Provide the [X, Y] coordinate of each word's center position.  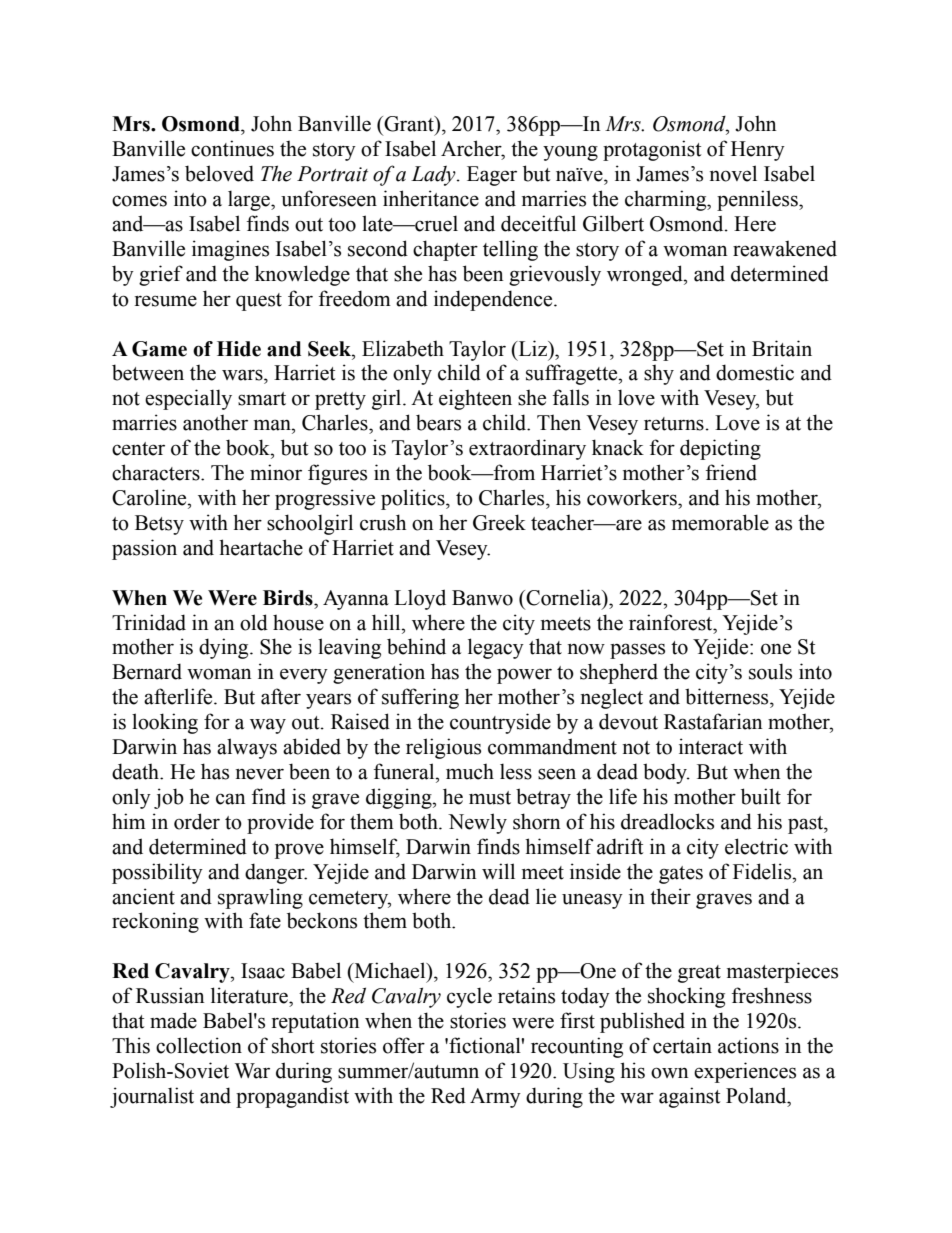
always [247, 748]
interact [711, 746]
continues [232, 148]
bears [438, 422]
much [470, 771]
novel [733, 173]
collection [199, 1045]
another [215, 422]
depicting [720, 449]
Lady [434, 176]
